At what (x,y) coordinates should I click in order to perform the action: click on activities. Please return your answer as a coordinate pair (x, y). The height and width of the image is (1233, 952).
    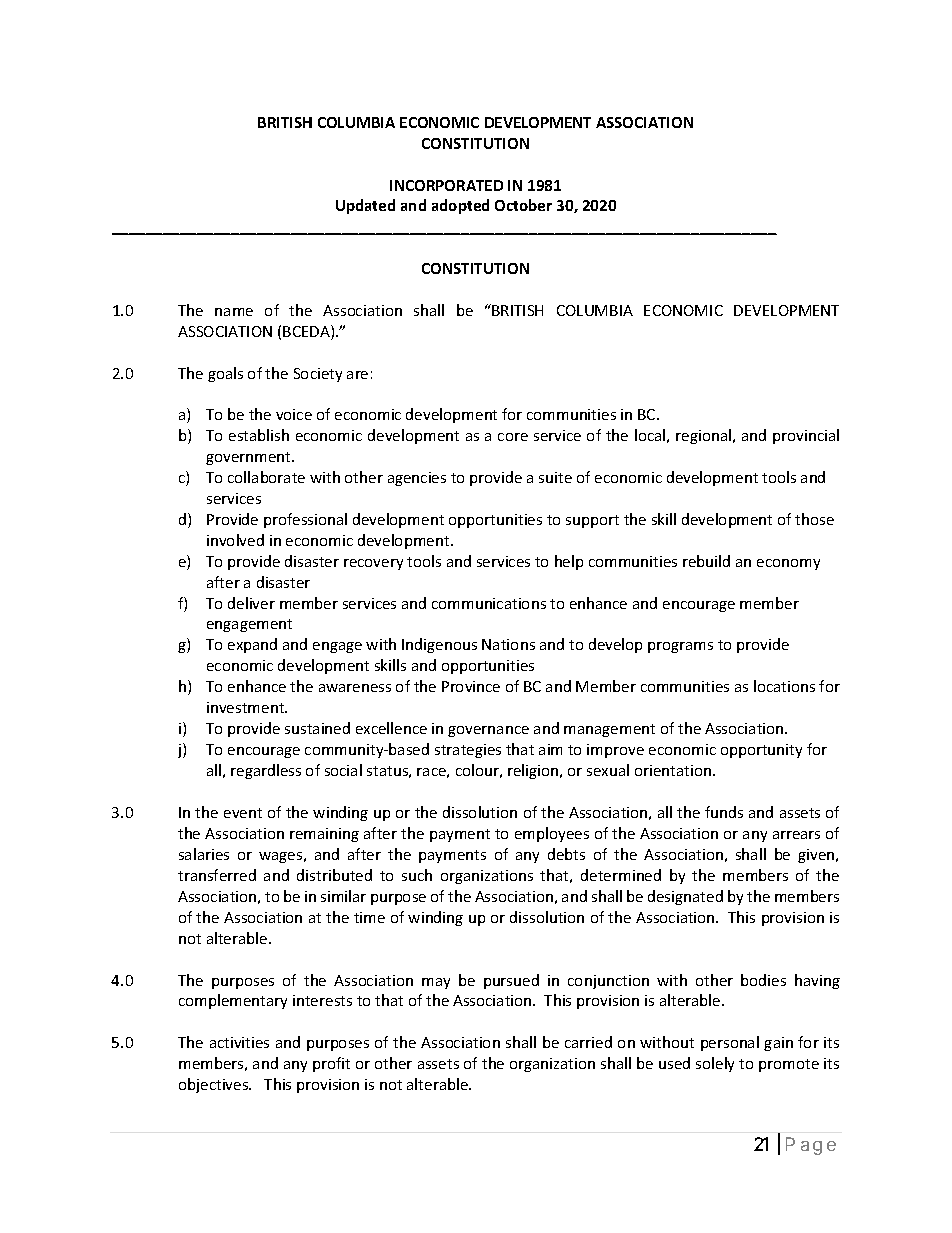
    Looking at the image, I should click on (239, 1042).
